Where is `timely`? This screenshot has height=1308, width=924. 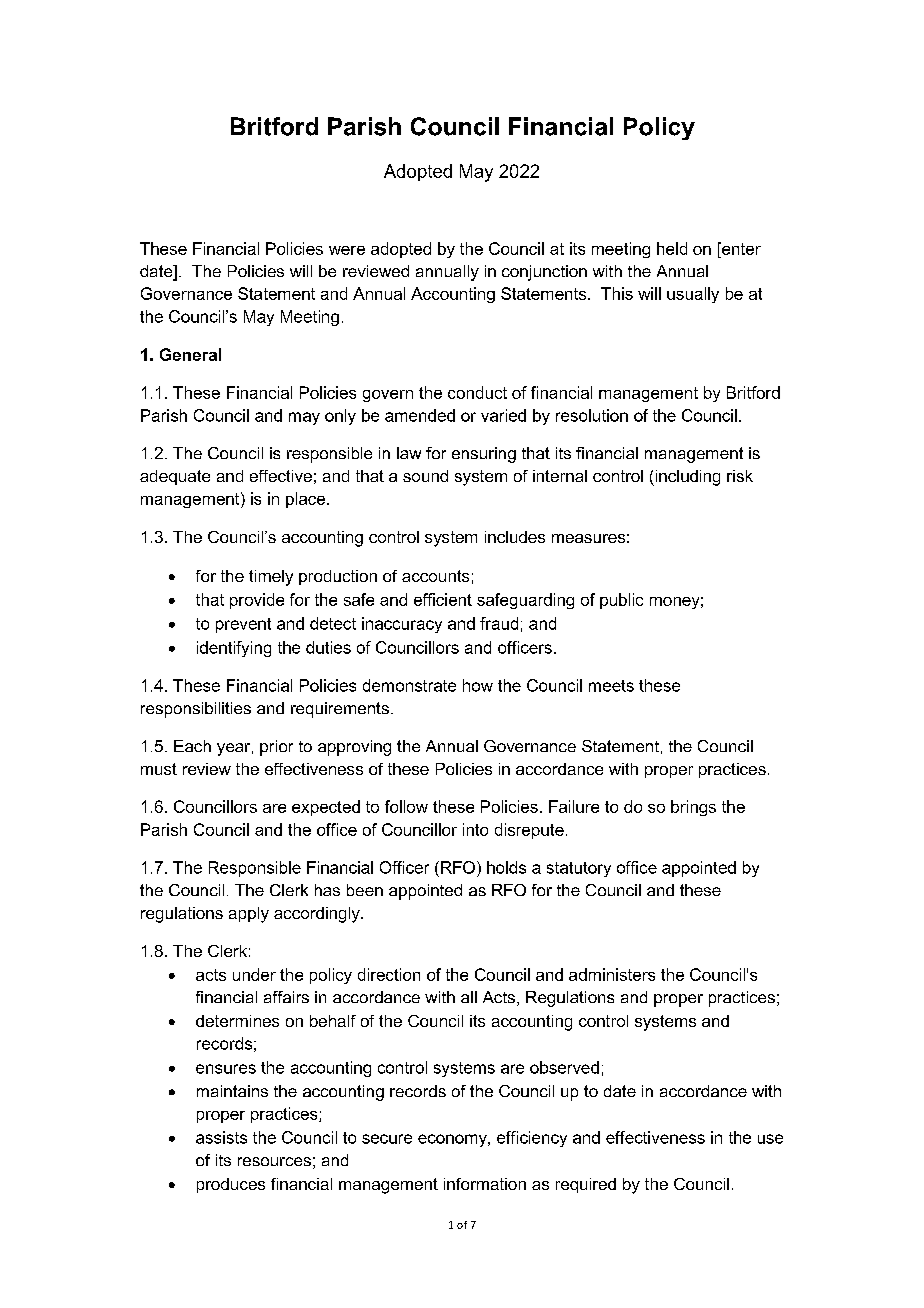
timely is located at coordinates (271, 578).
